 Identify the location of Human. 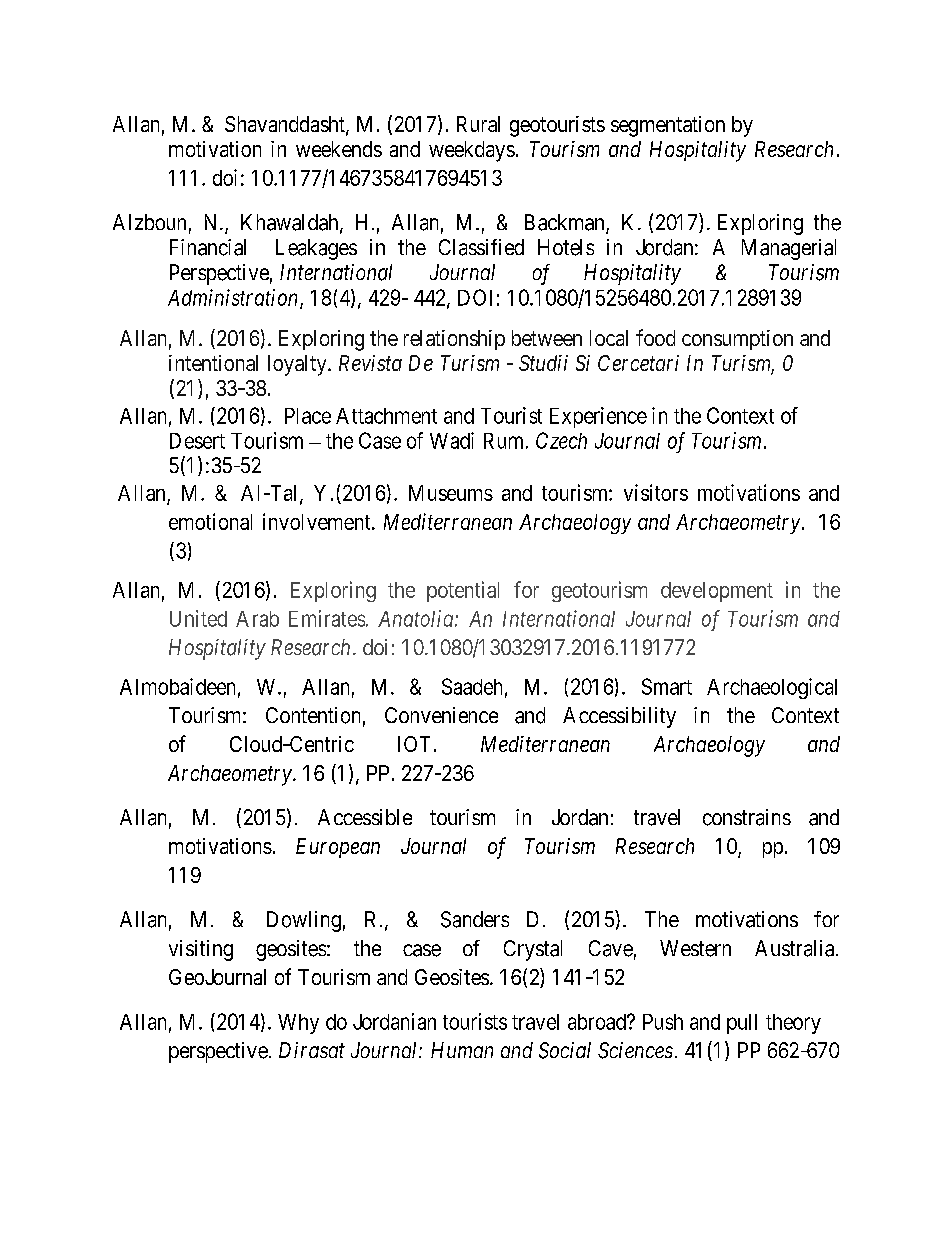
(462, 1050).
